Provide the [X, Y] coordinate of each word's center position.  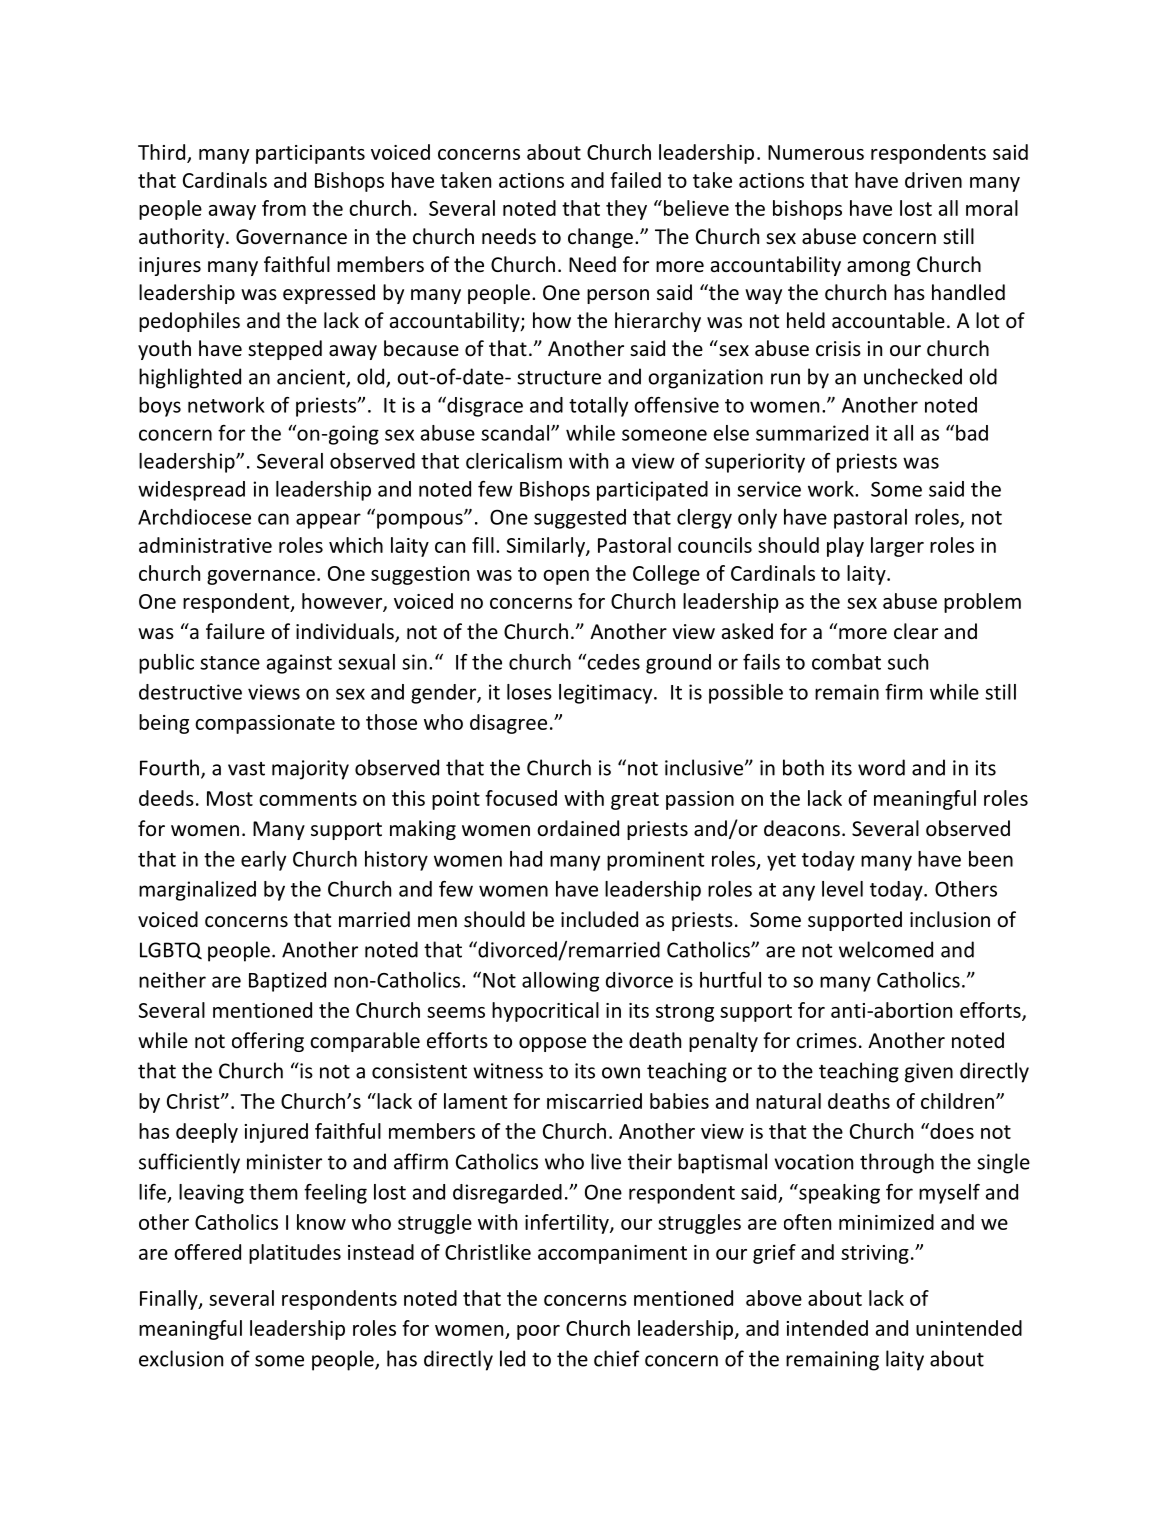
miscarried [594, 1101]
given [929, 1073]
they [626, 210]
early [263, 861]
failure [235, 631]
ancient [312, 378]
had [526, 859]
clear [916, 631]
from [284, 208]
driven [933, 180]
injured [276, 1133]
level [842, 889]
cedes [612, 662]
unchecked [913, 376]
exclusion [181, 1358]
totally [598, 407]
